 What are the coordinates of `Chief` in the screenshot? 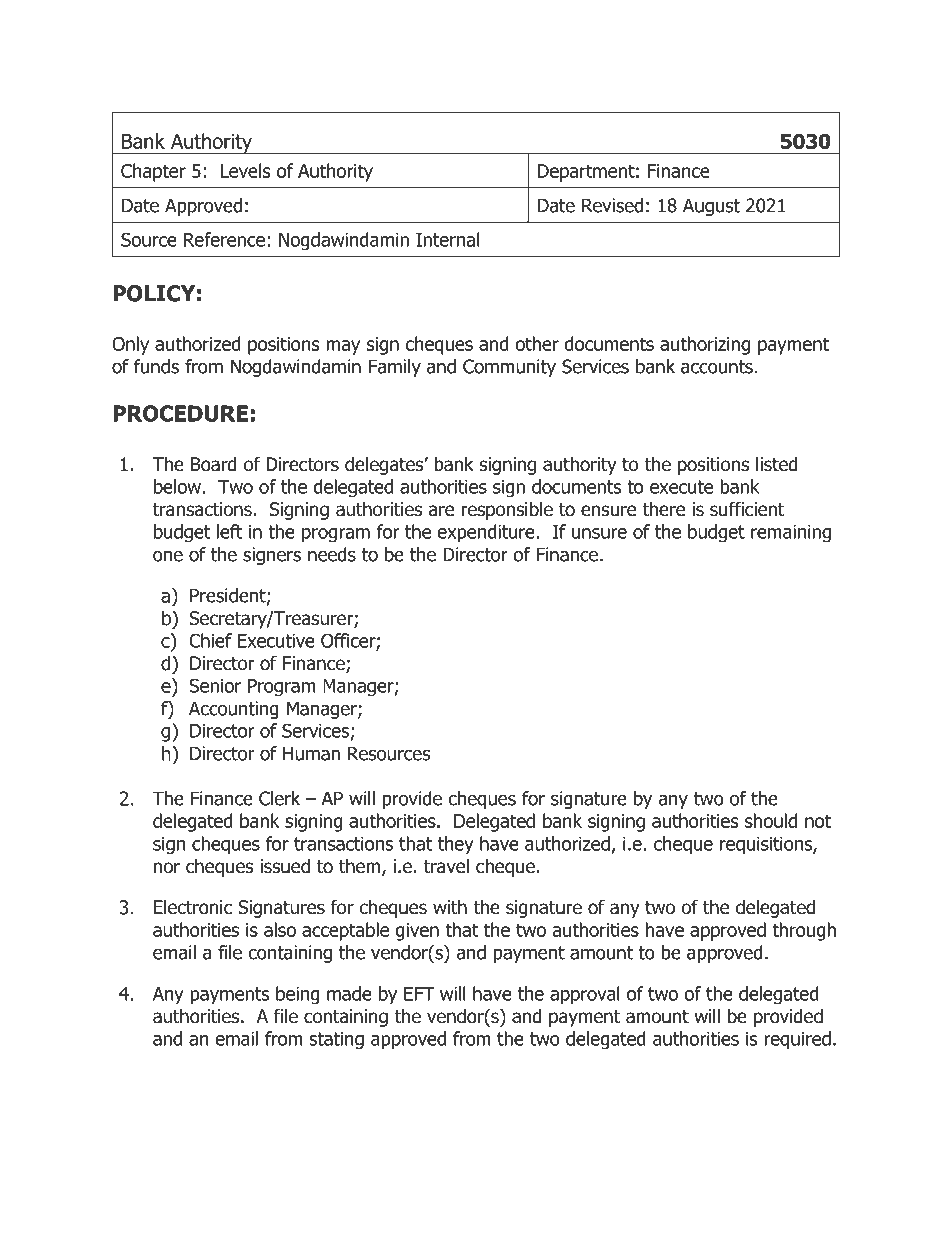 It's located at (210, 640).
